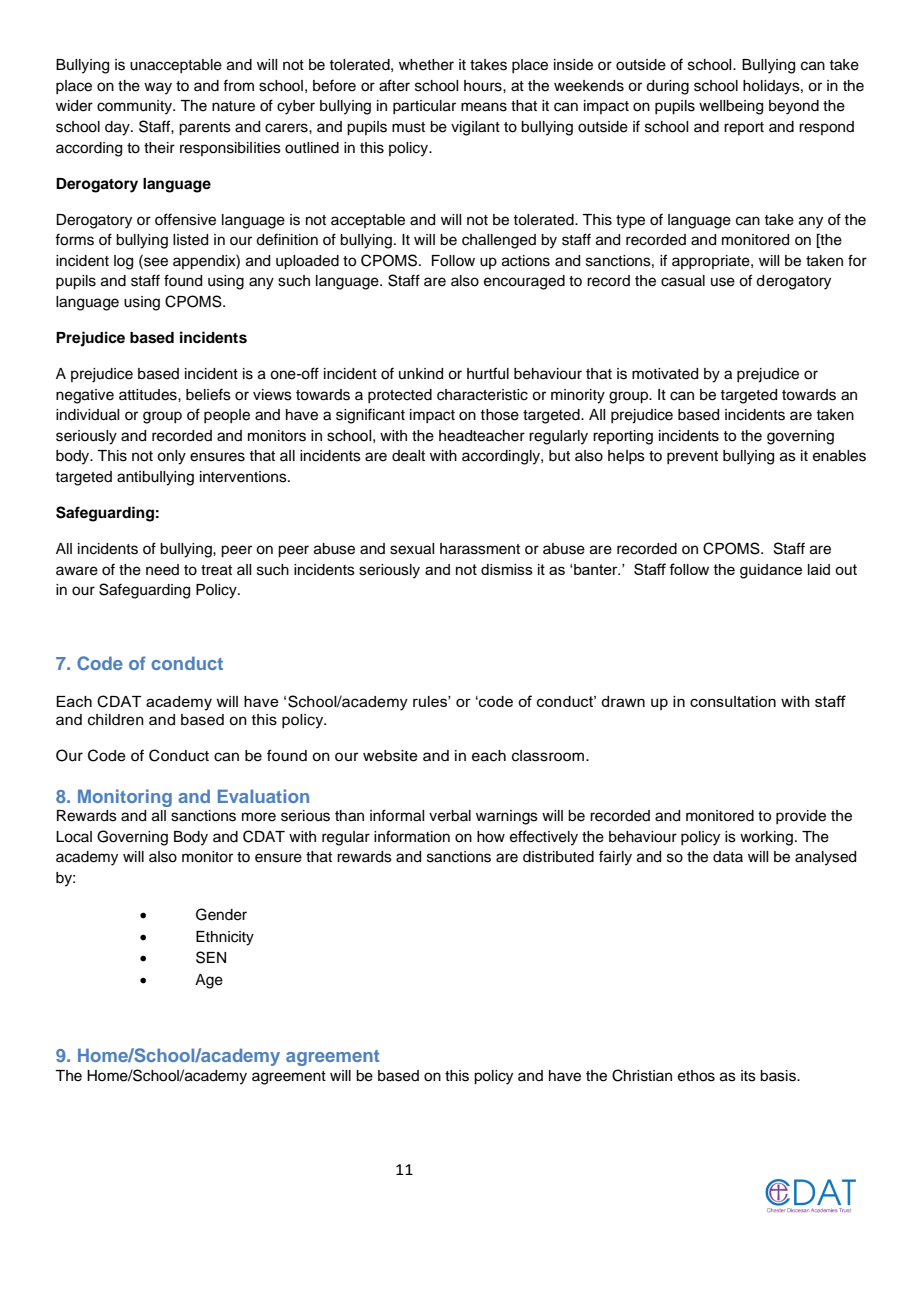  Describe the element at coordinates (748, 1076) in the document. I see `its` at that location.
